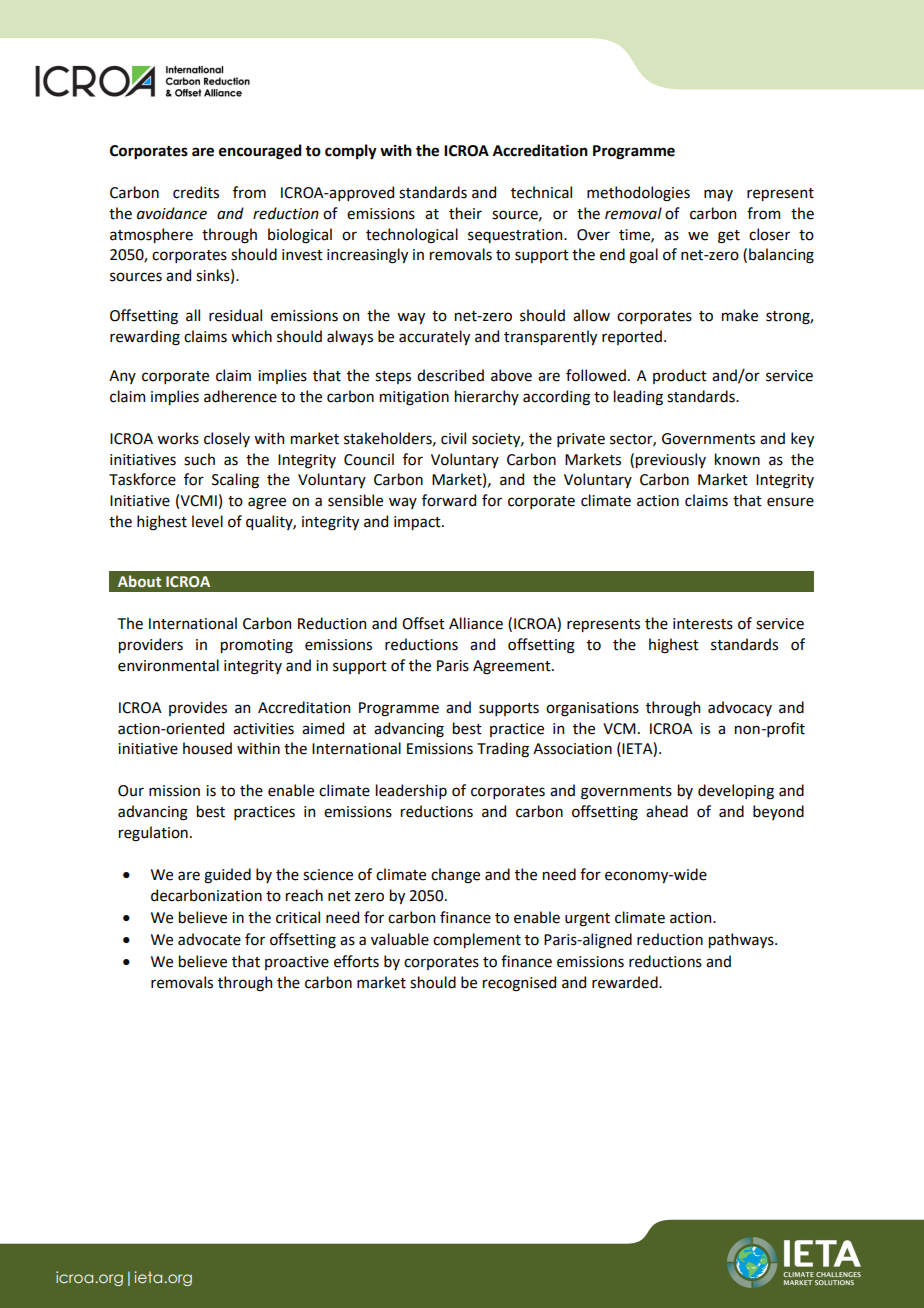 This page has height=1308, width=924. I want to click on credits, so click(196, 192).
